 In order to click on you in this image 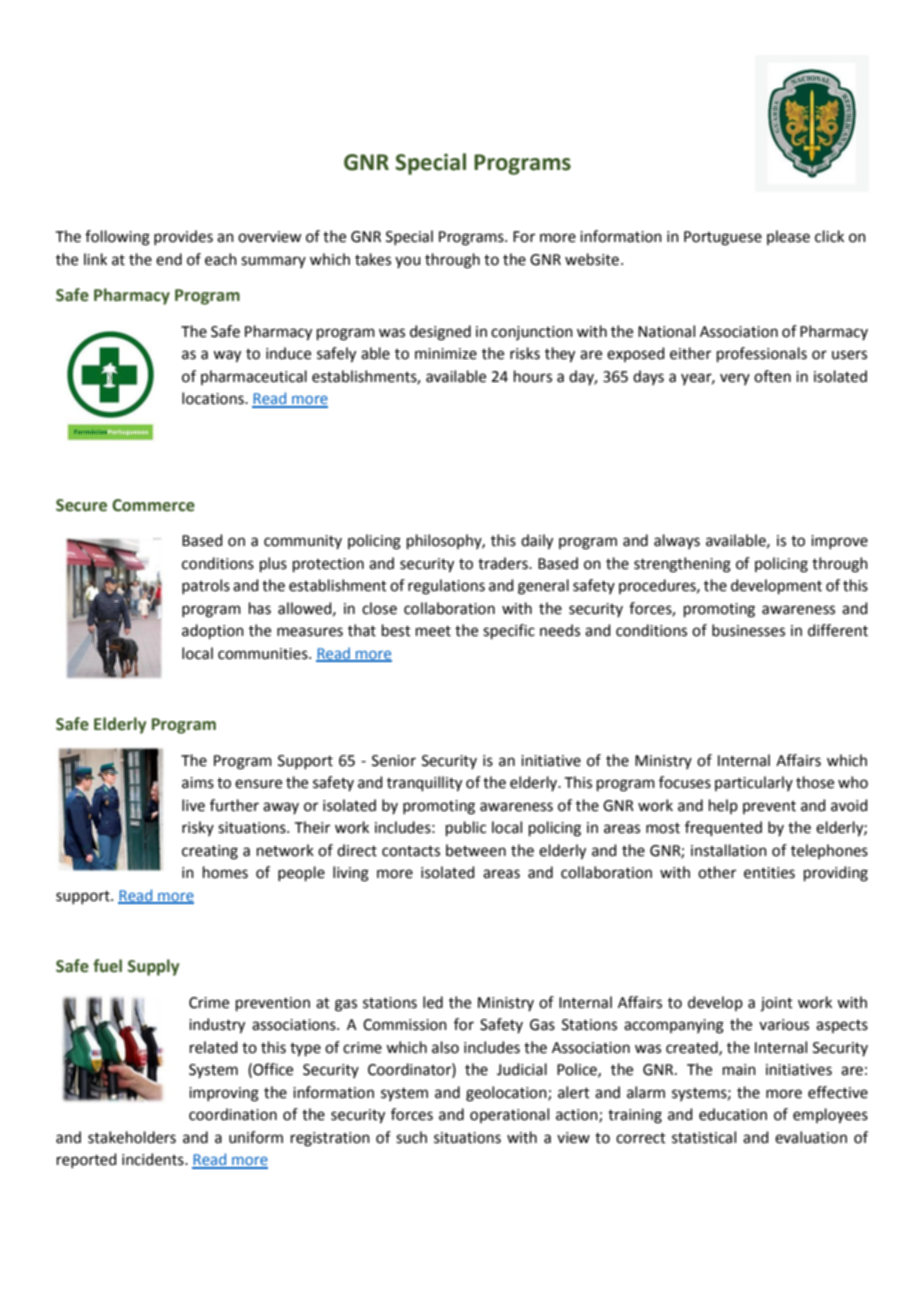, I will do `click(408, 262)`.
